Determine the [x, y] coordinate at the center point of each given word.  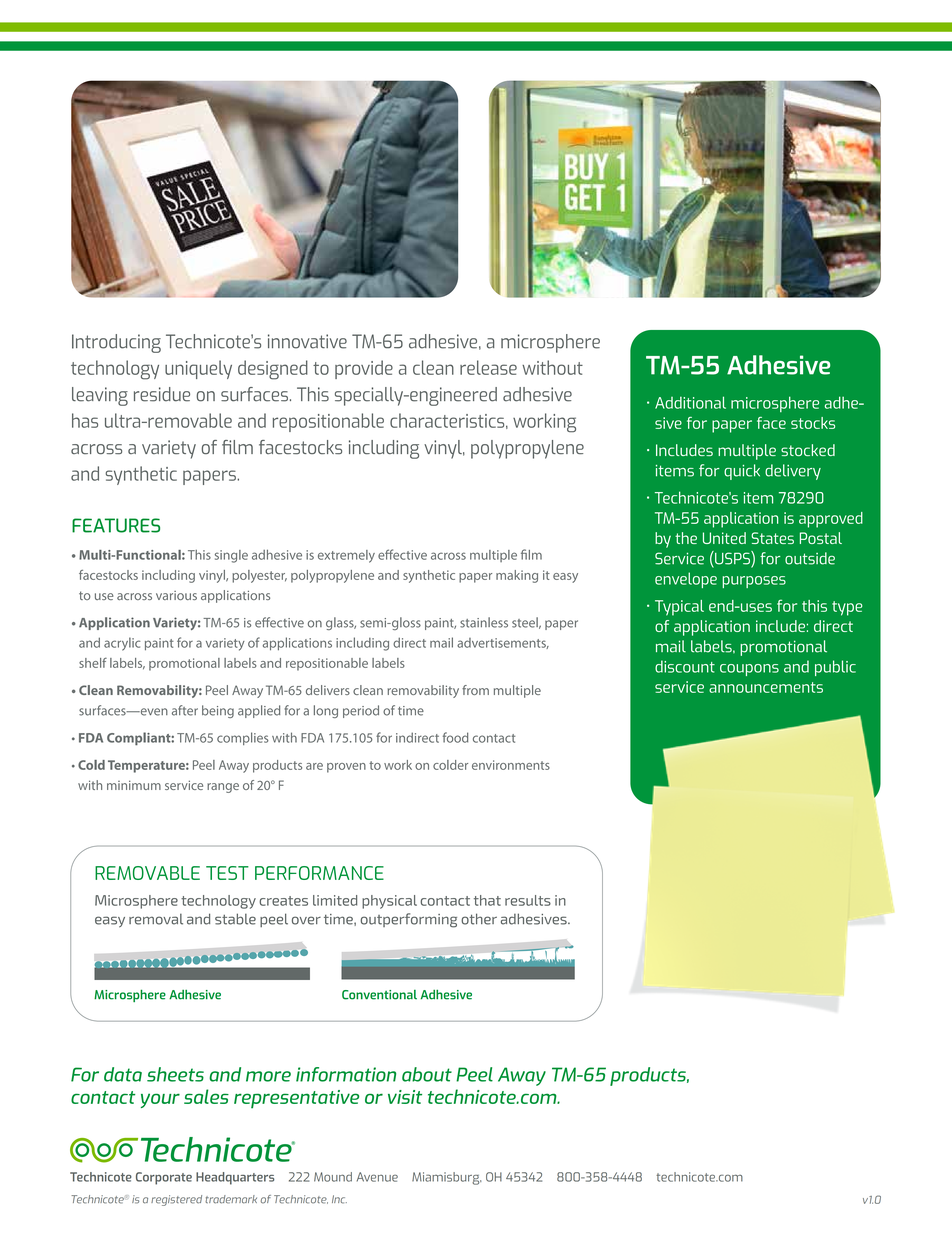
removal [156, 919]
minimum [134, 785]
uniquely [198, 369]
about [427, 1074]
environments [511, 765]
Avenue [377, 1177]
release [488, 367]
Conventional [379, 995]
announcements [766, 687]
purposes [754, 582]
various [176, 595]
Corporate [164, 1178]
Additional [690, 402]
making [517, 576]
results [528, 900]
